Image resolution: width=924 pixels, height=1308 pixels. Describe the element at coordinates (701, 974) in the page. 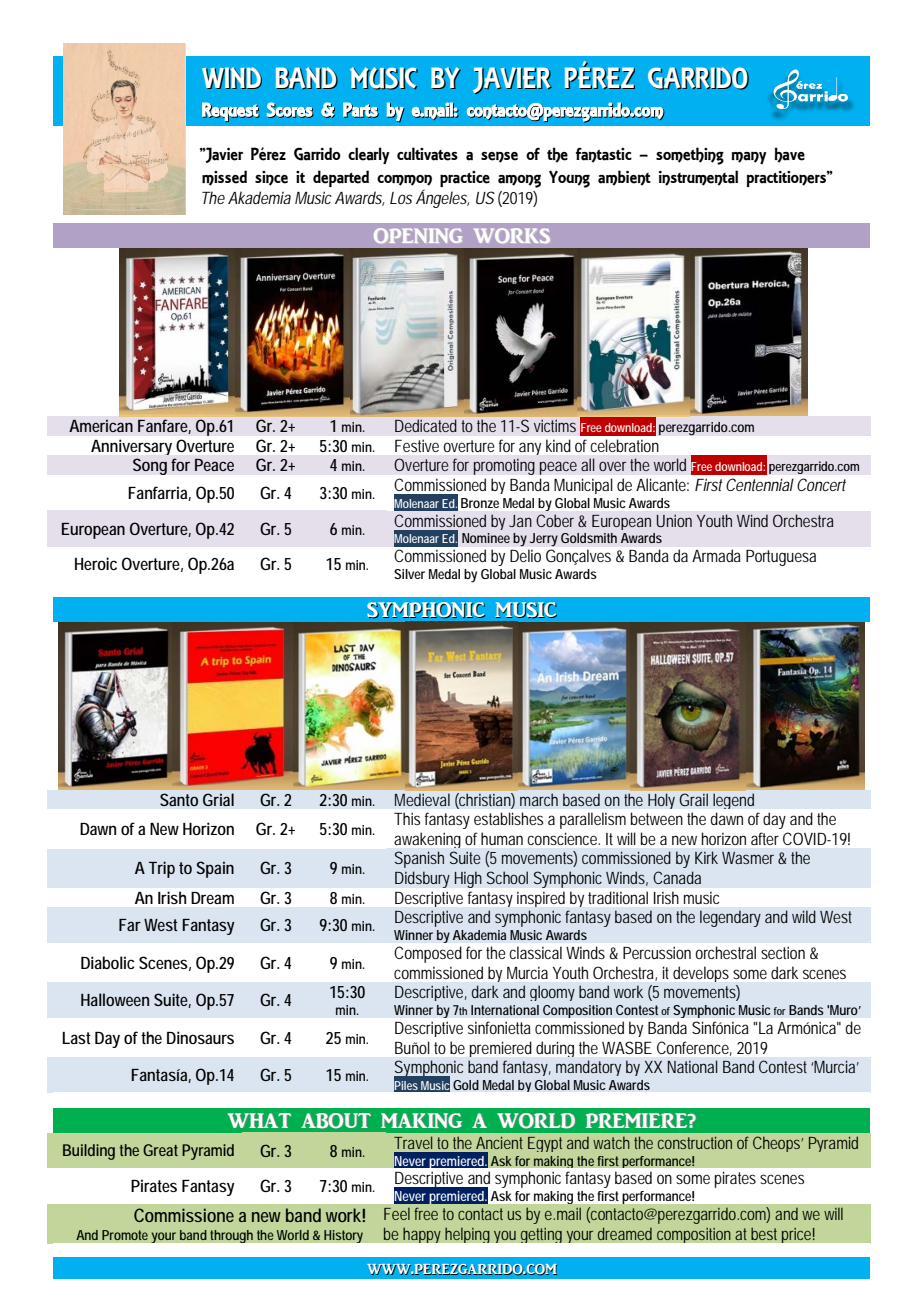

I see `develops` at that location.
